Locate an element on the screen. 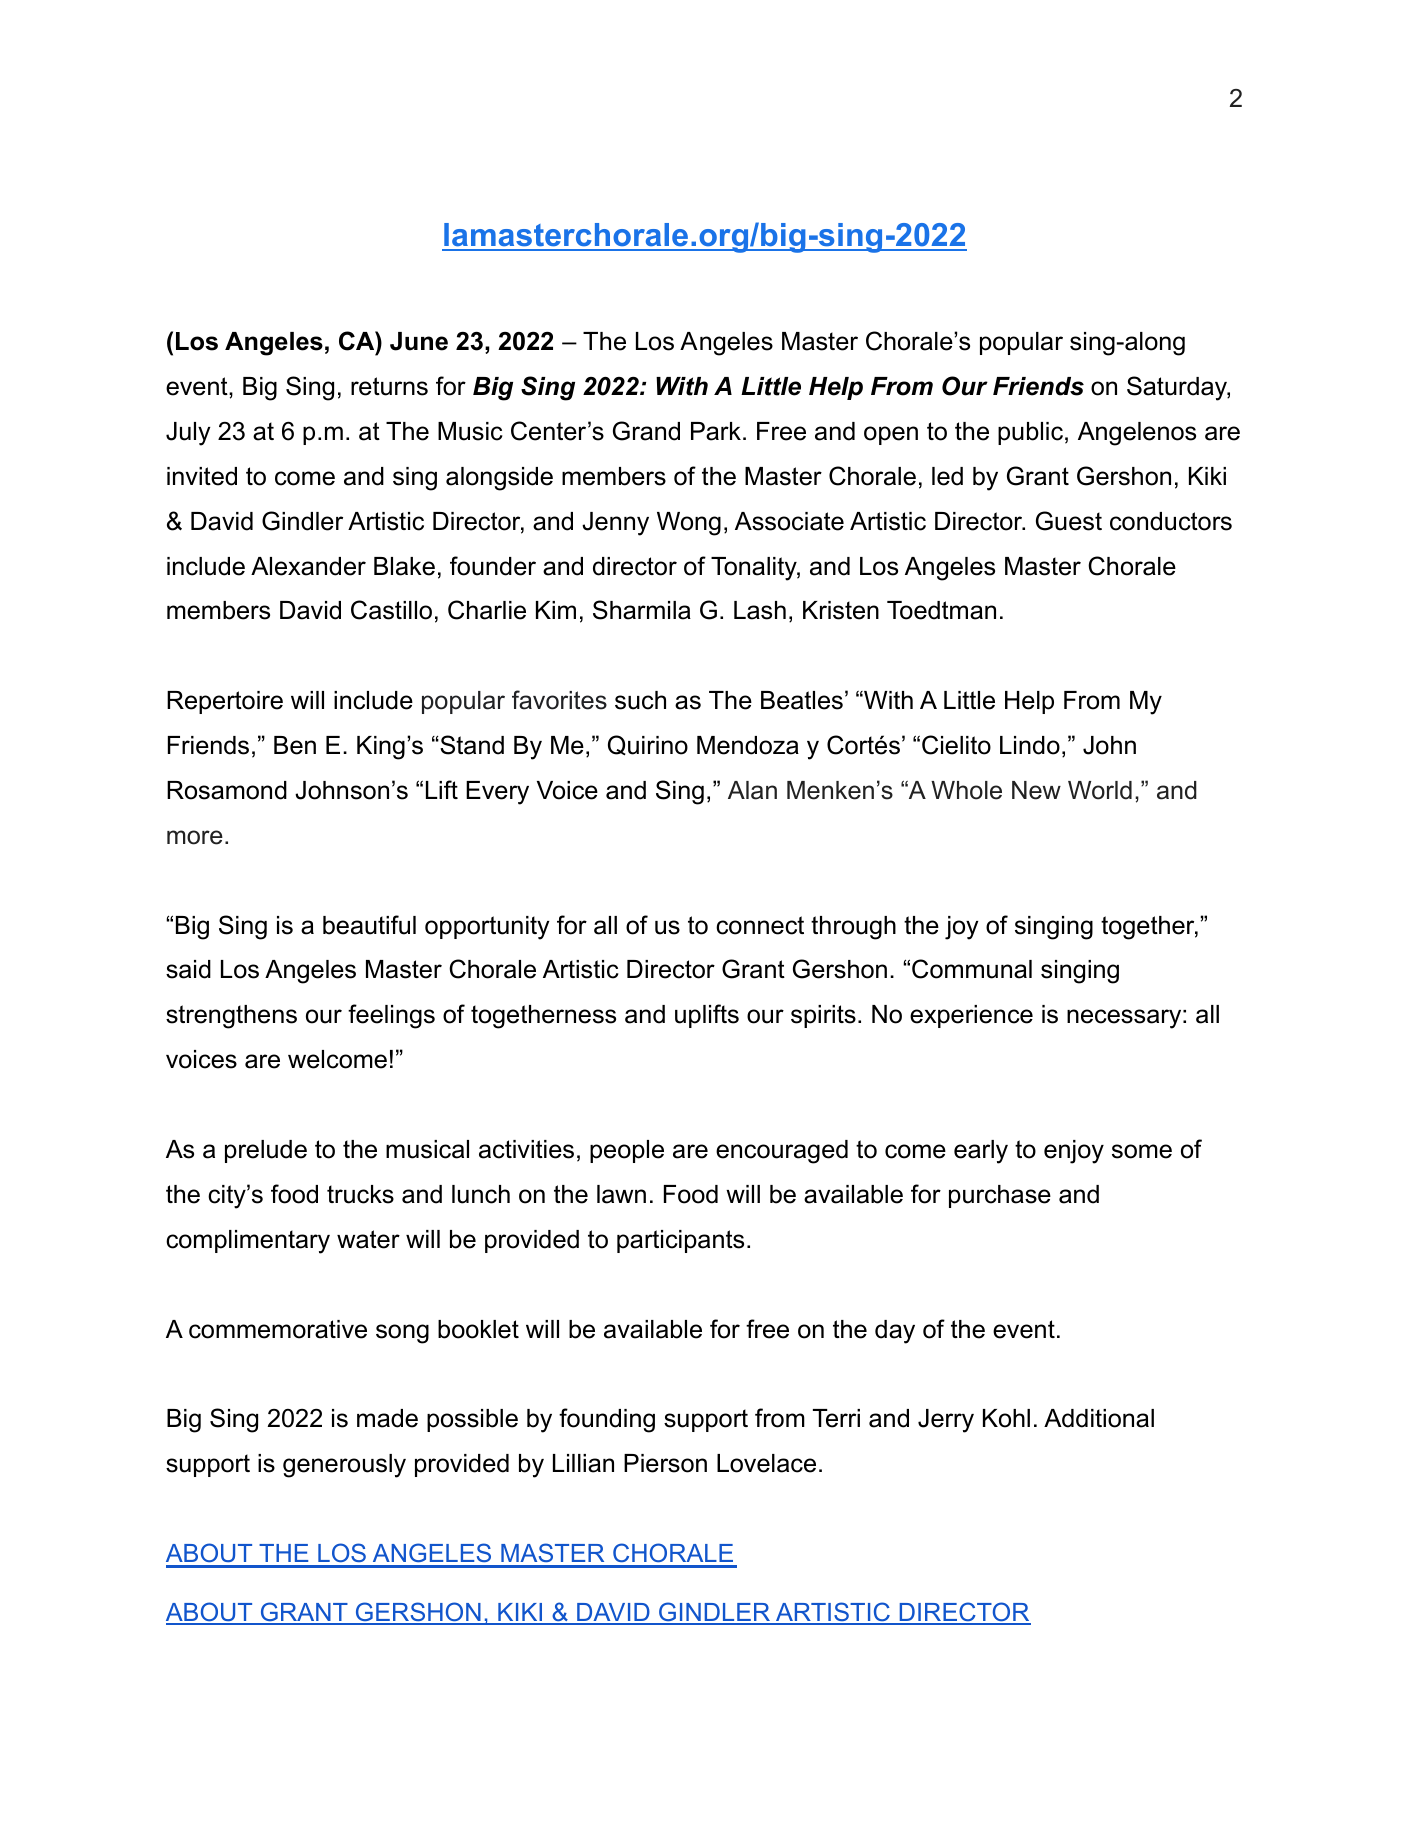 The image size is (1409, 1823). spirits is located at coordinates (823, 1016).
